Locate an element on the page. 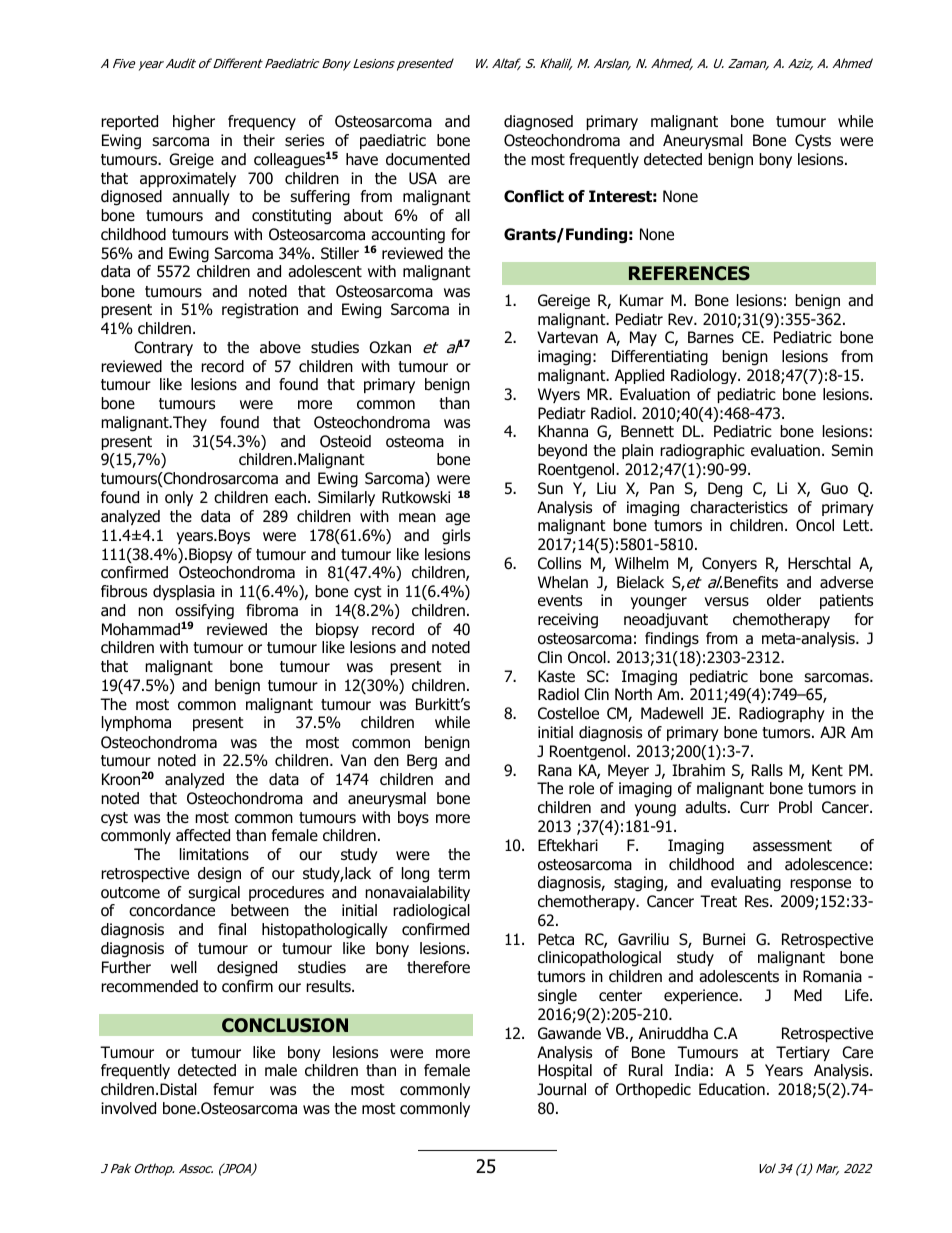 The height and width of the image is (1233, 952). REFERENCES is located at coordinates (689, 273).
